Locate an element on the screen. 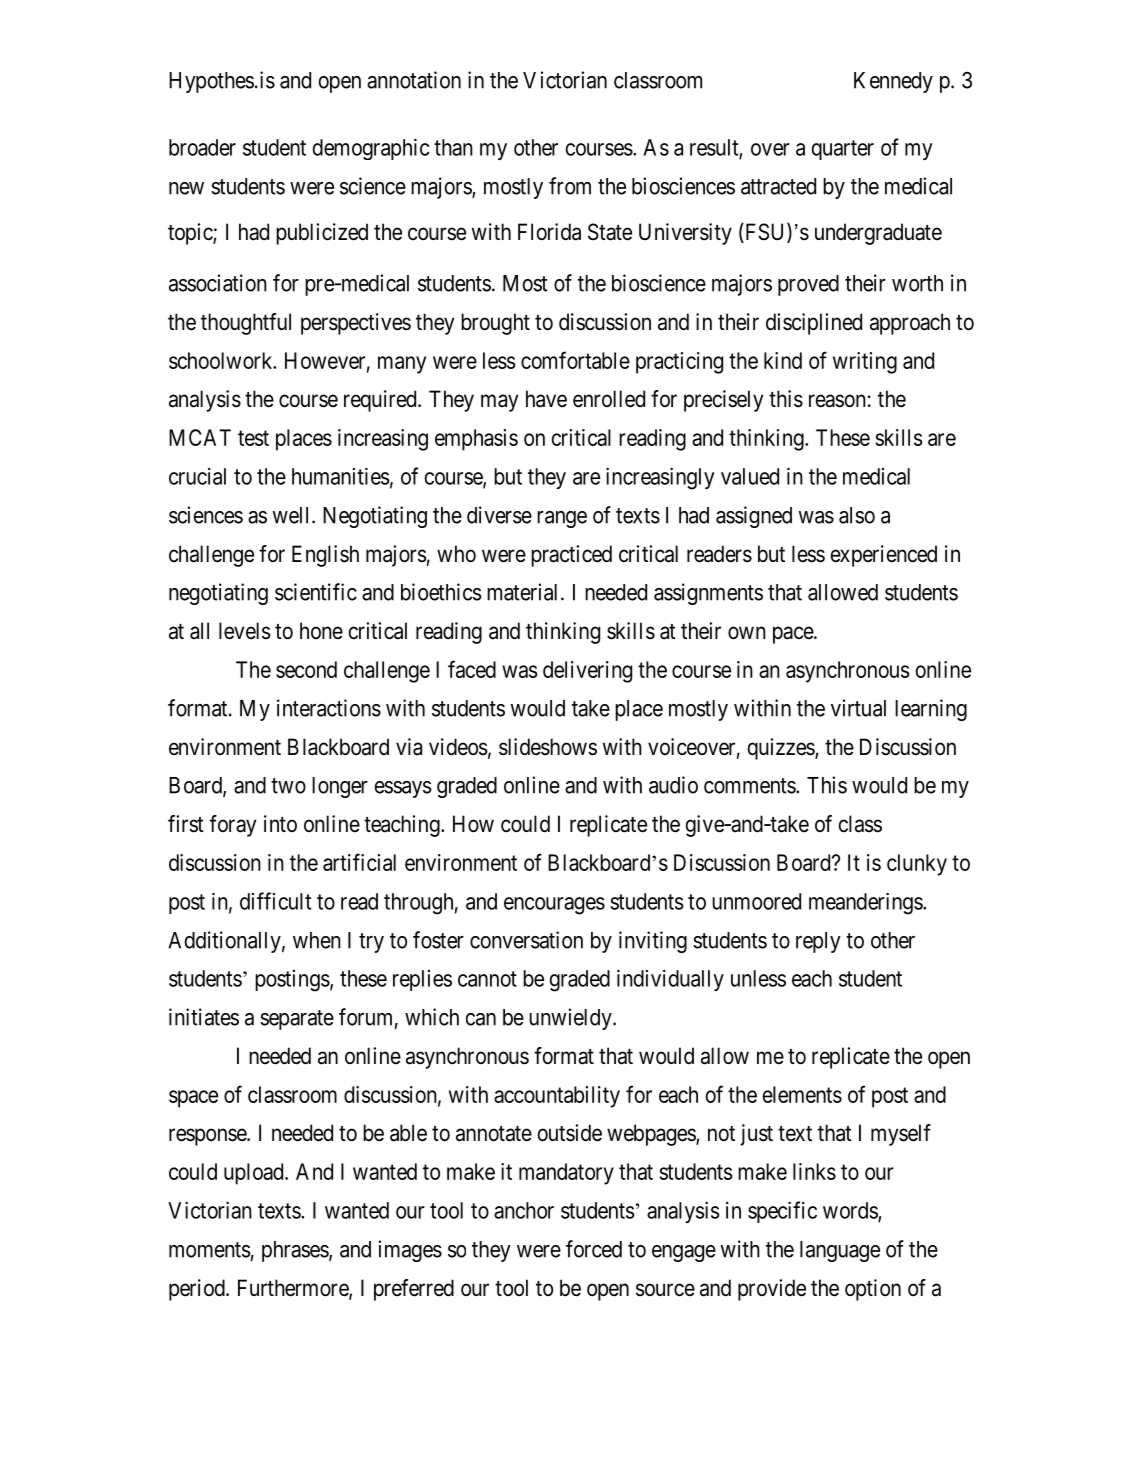 This screenshot has width=1142, height=1478. virtual is located at coordinates (858, 708).
